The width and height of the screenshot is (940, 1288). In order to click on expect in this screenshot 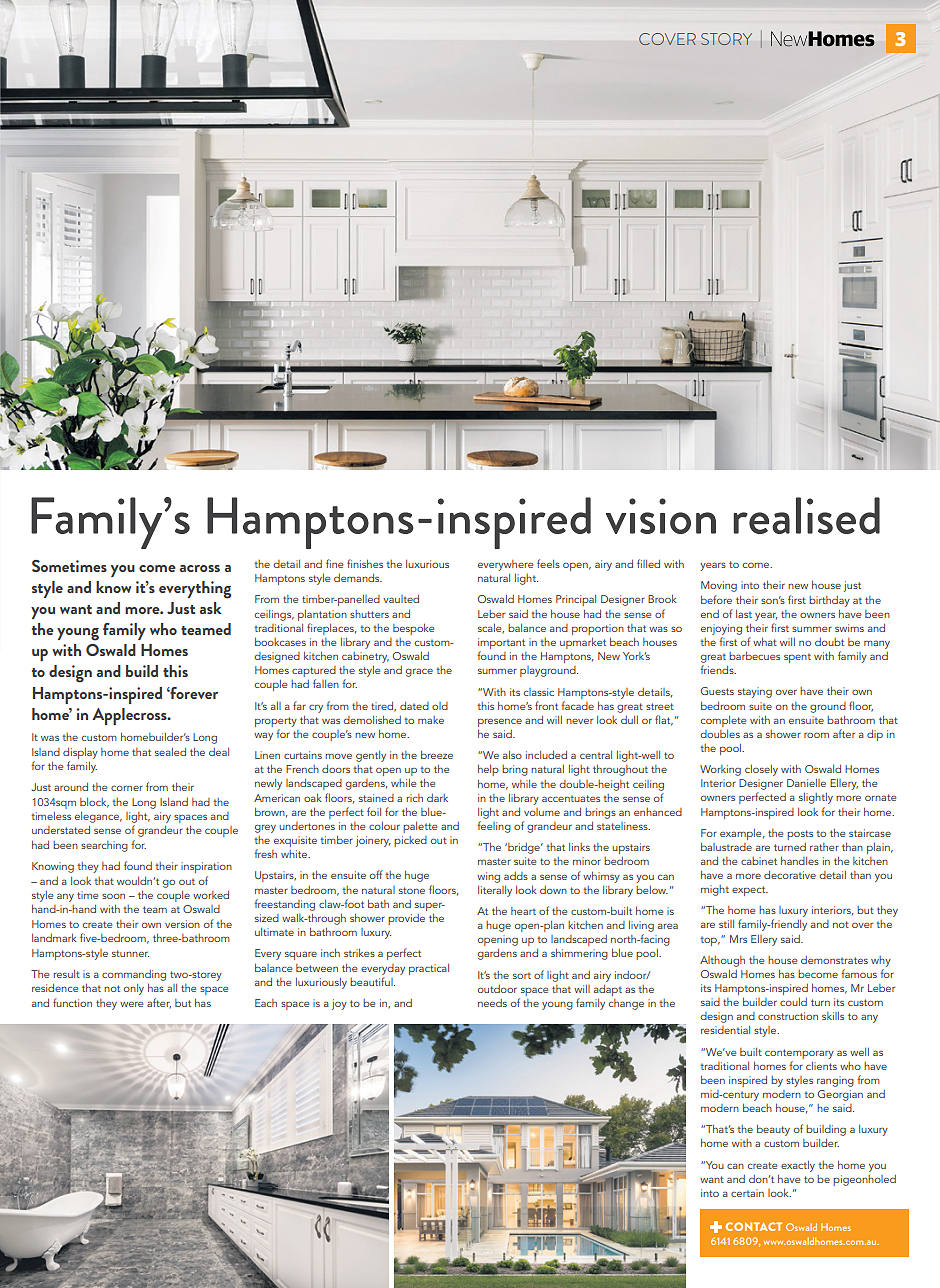, I will do `click(750, 891)`.
